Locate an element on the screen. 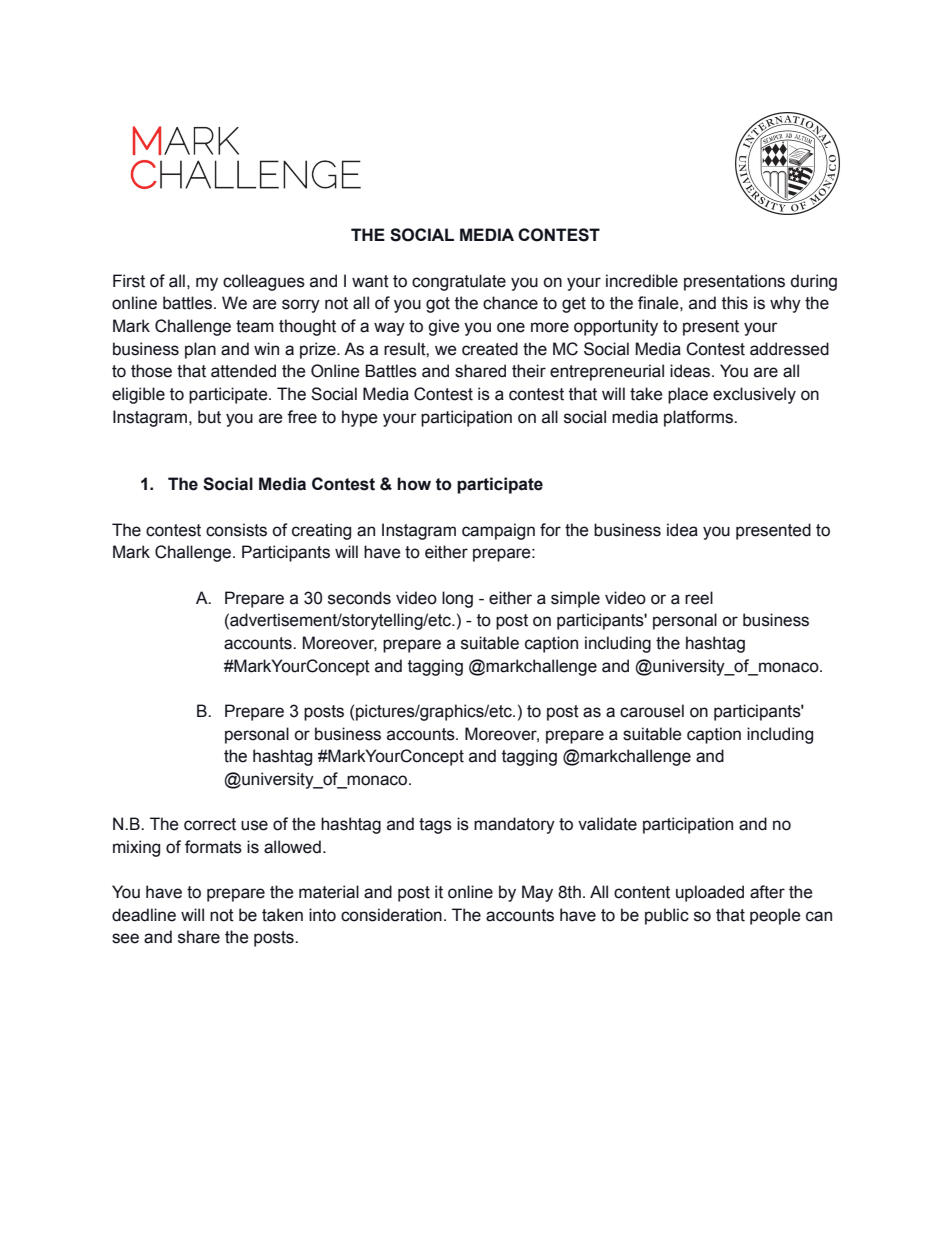 This screenshot has width=952, height=1233. consideration is located at coordinates (391, 915).
